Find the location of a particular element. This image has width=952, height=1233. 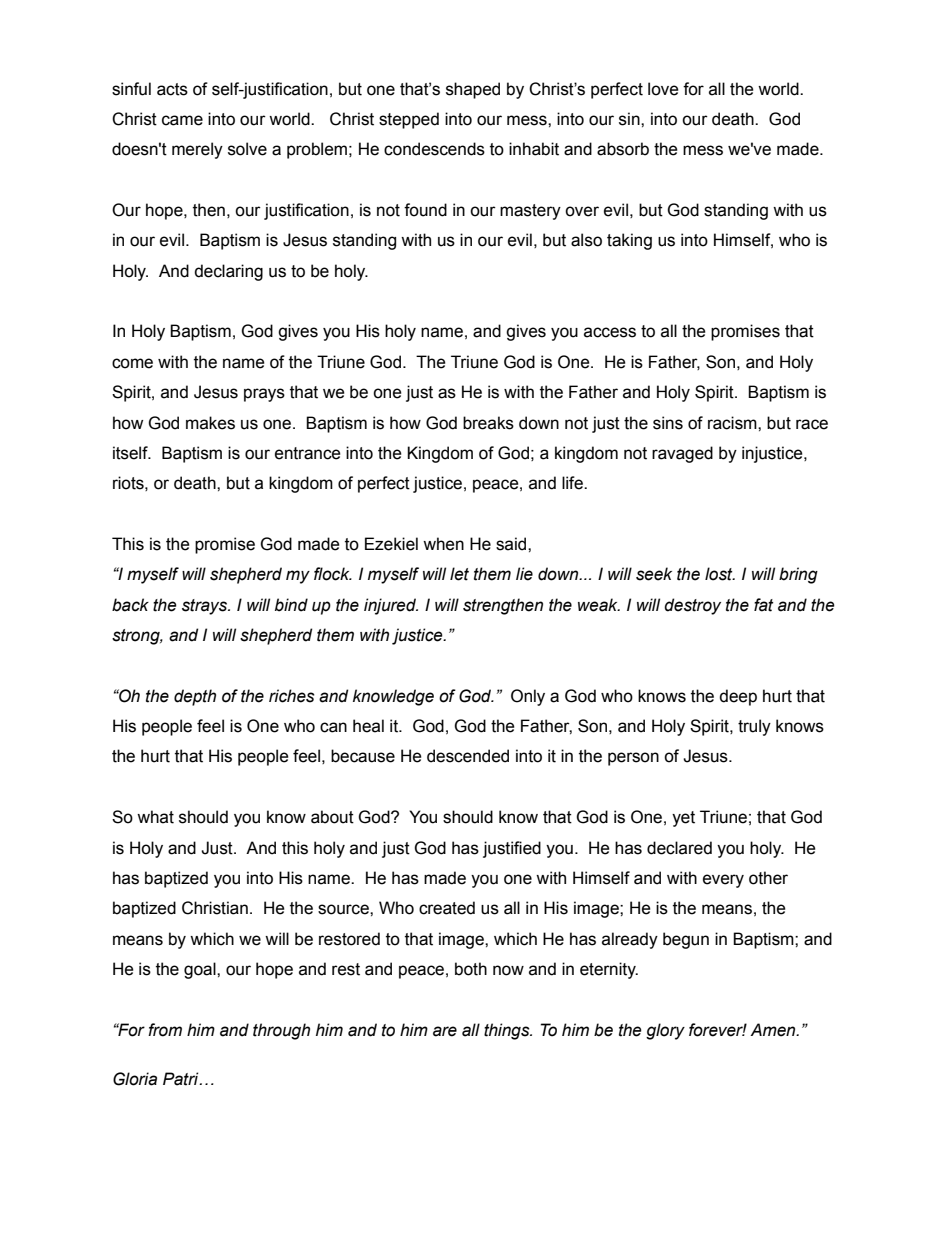

shaped is located at coordinates (473, 90).
